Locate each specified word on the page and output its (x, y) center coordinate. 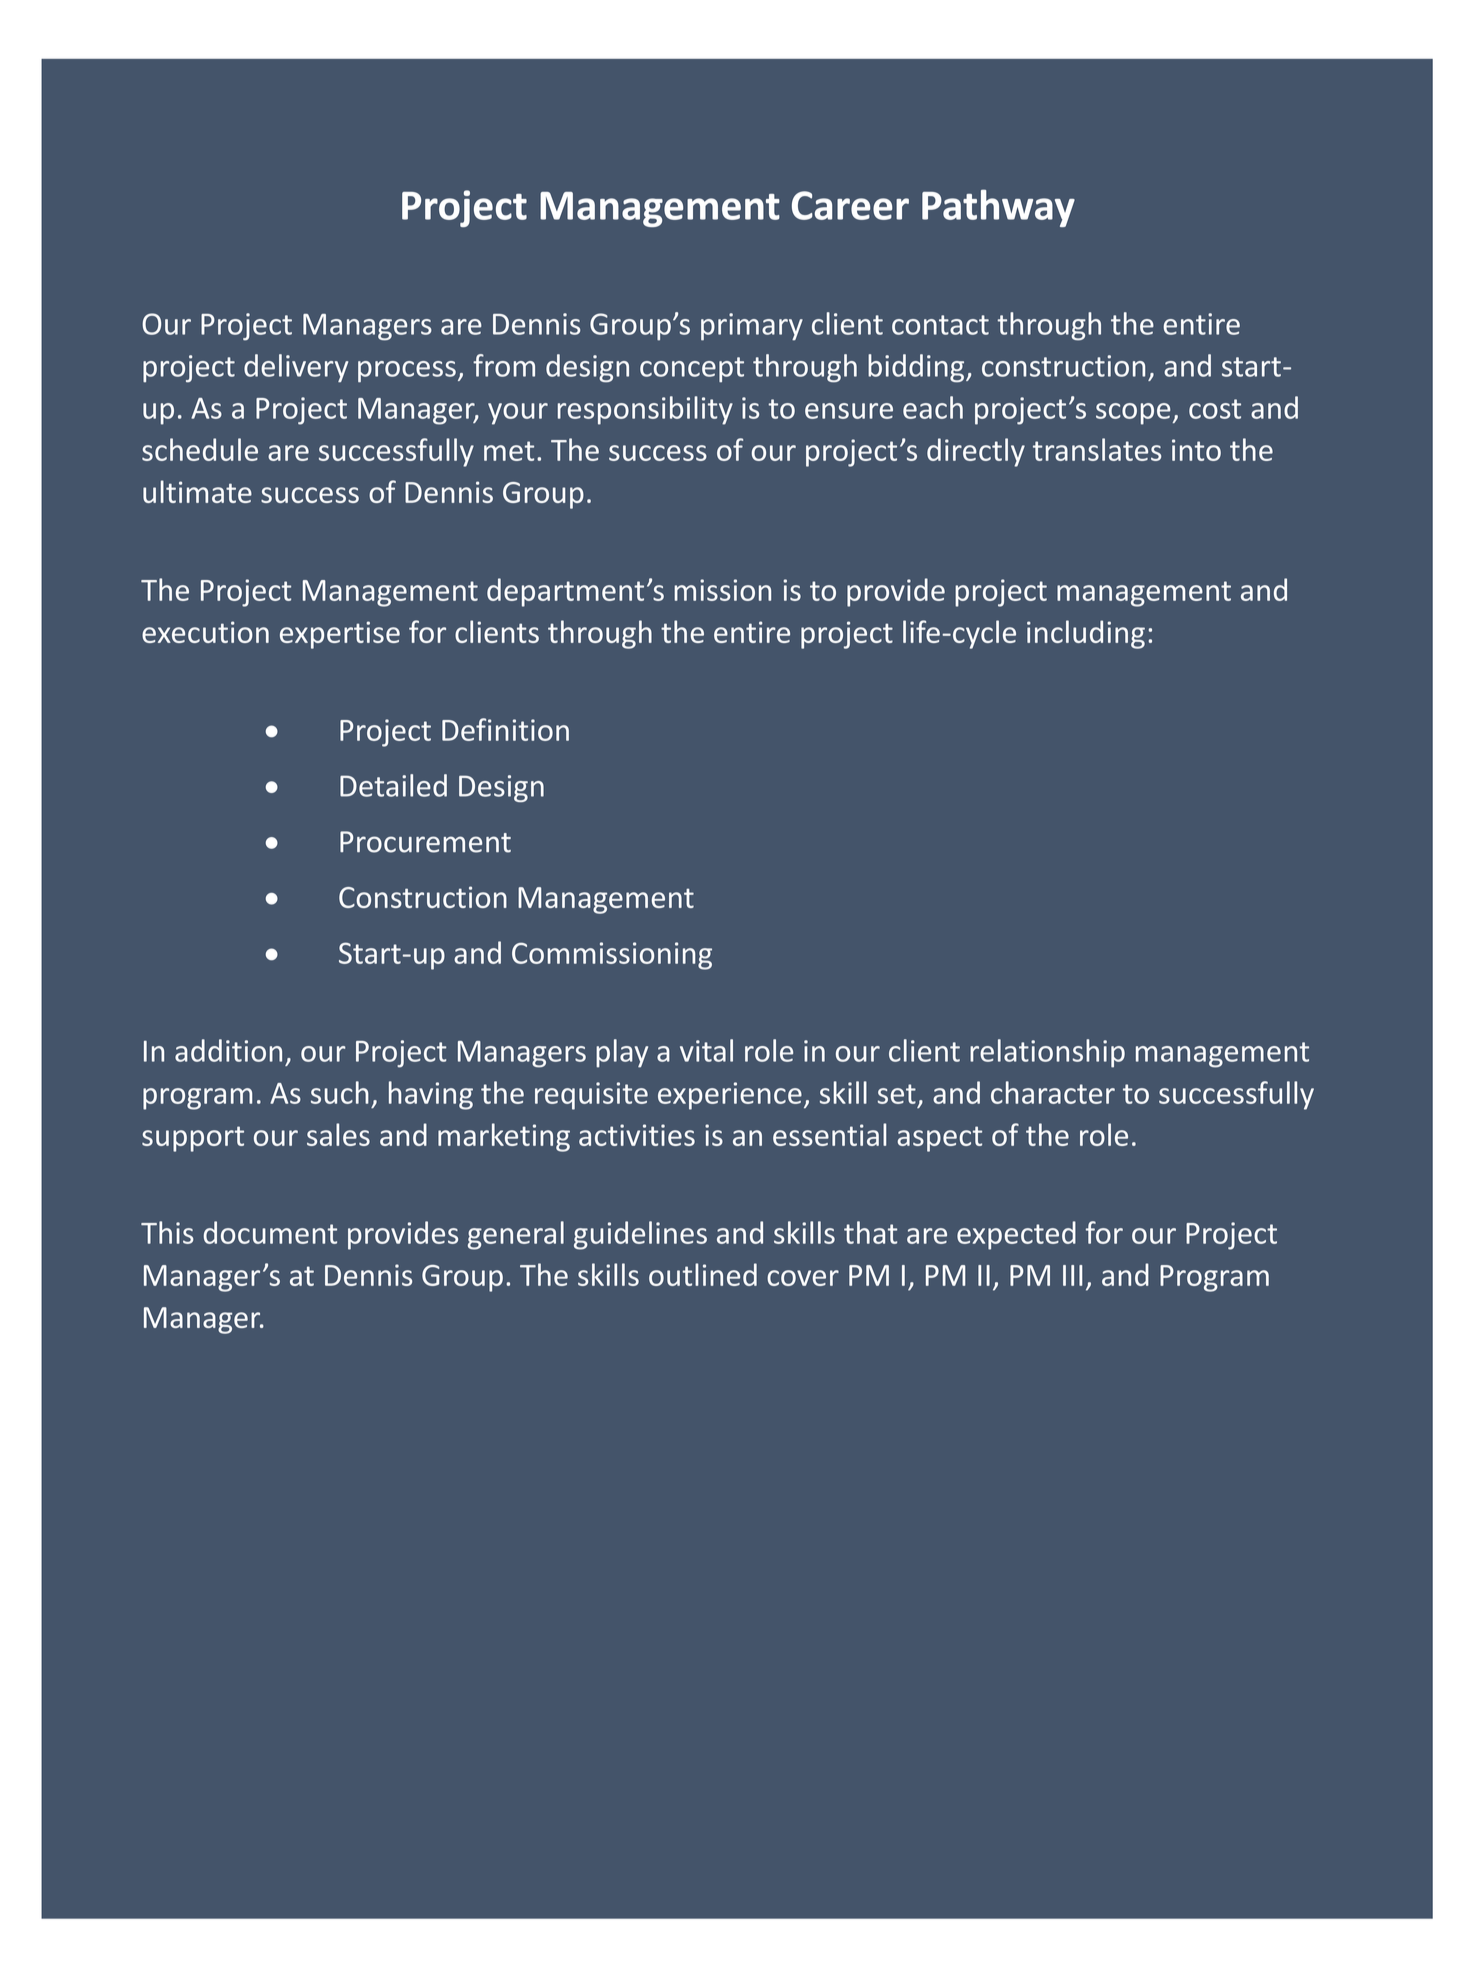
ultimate (197, 491)
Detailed (393, 785)
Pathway (998, 208)
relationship (1047, 1053)
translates (1097, 449)
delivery (296, 368)
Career (850, 205)
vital (706, 1050)
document (270, 1232)
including (1086, 634)
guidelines (640, 1235)
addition (228, 1050)
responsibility (645, 410)
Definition (505, 729)
